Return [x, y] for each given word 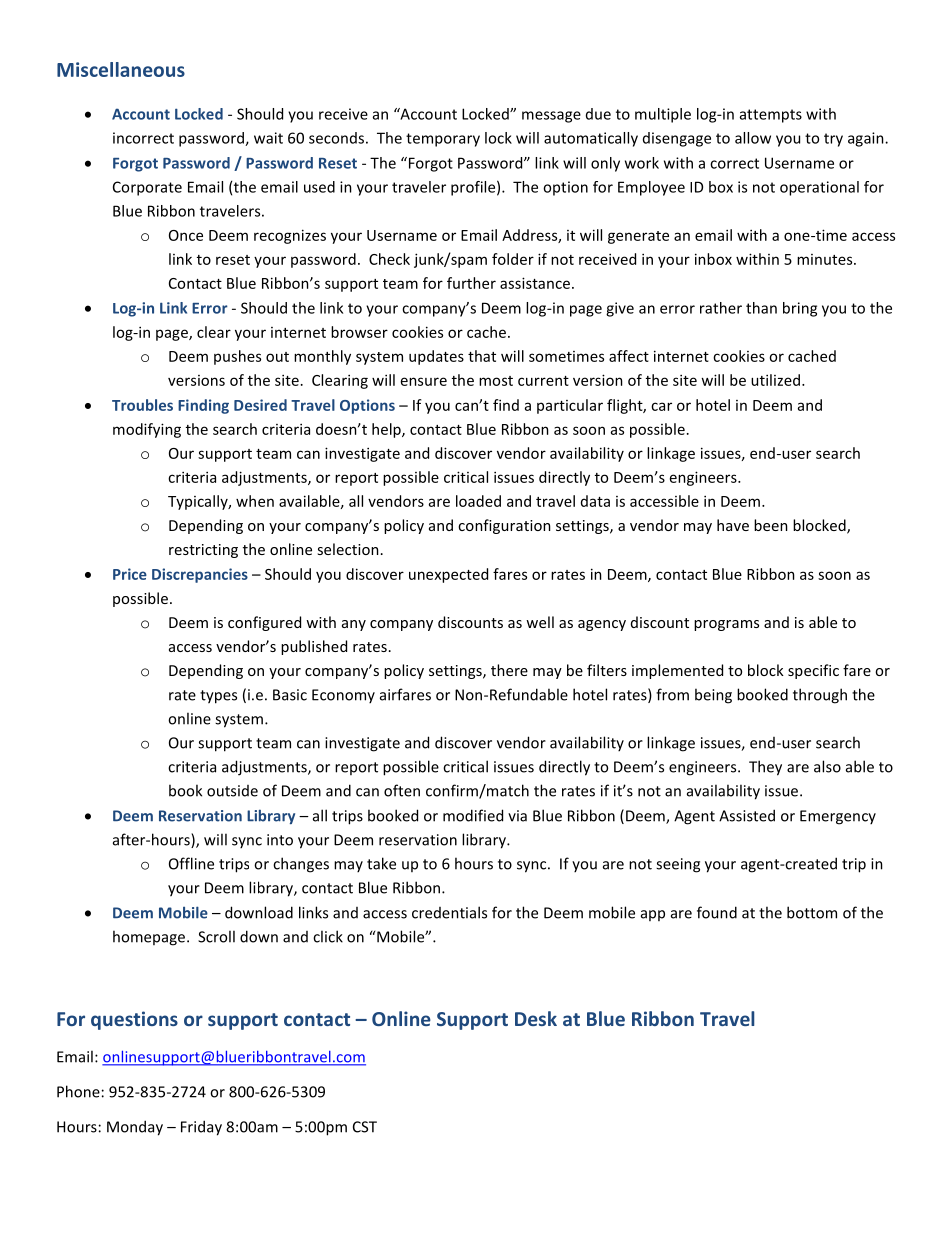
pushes [237, 357]
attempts [771, 116]
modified [473, 815]
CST [365, 1127]
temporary [443, 140]
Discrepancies [200, 575]
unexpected [448, 575]
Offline [191, 863]
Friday [201, 1128]
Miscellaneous [121, 69]
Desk [536, 1018]
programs [726, 625]
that [482, 356]
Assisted [747, 815]
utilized [775, 380]
